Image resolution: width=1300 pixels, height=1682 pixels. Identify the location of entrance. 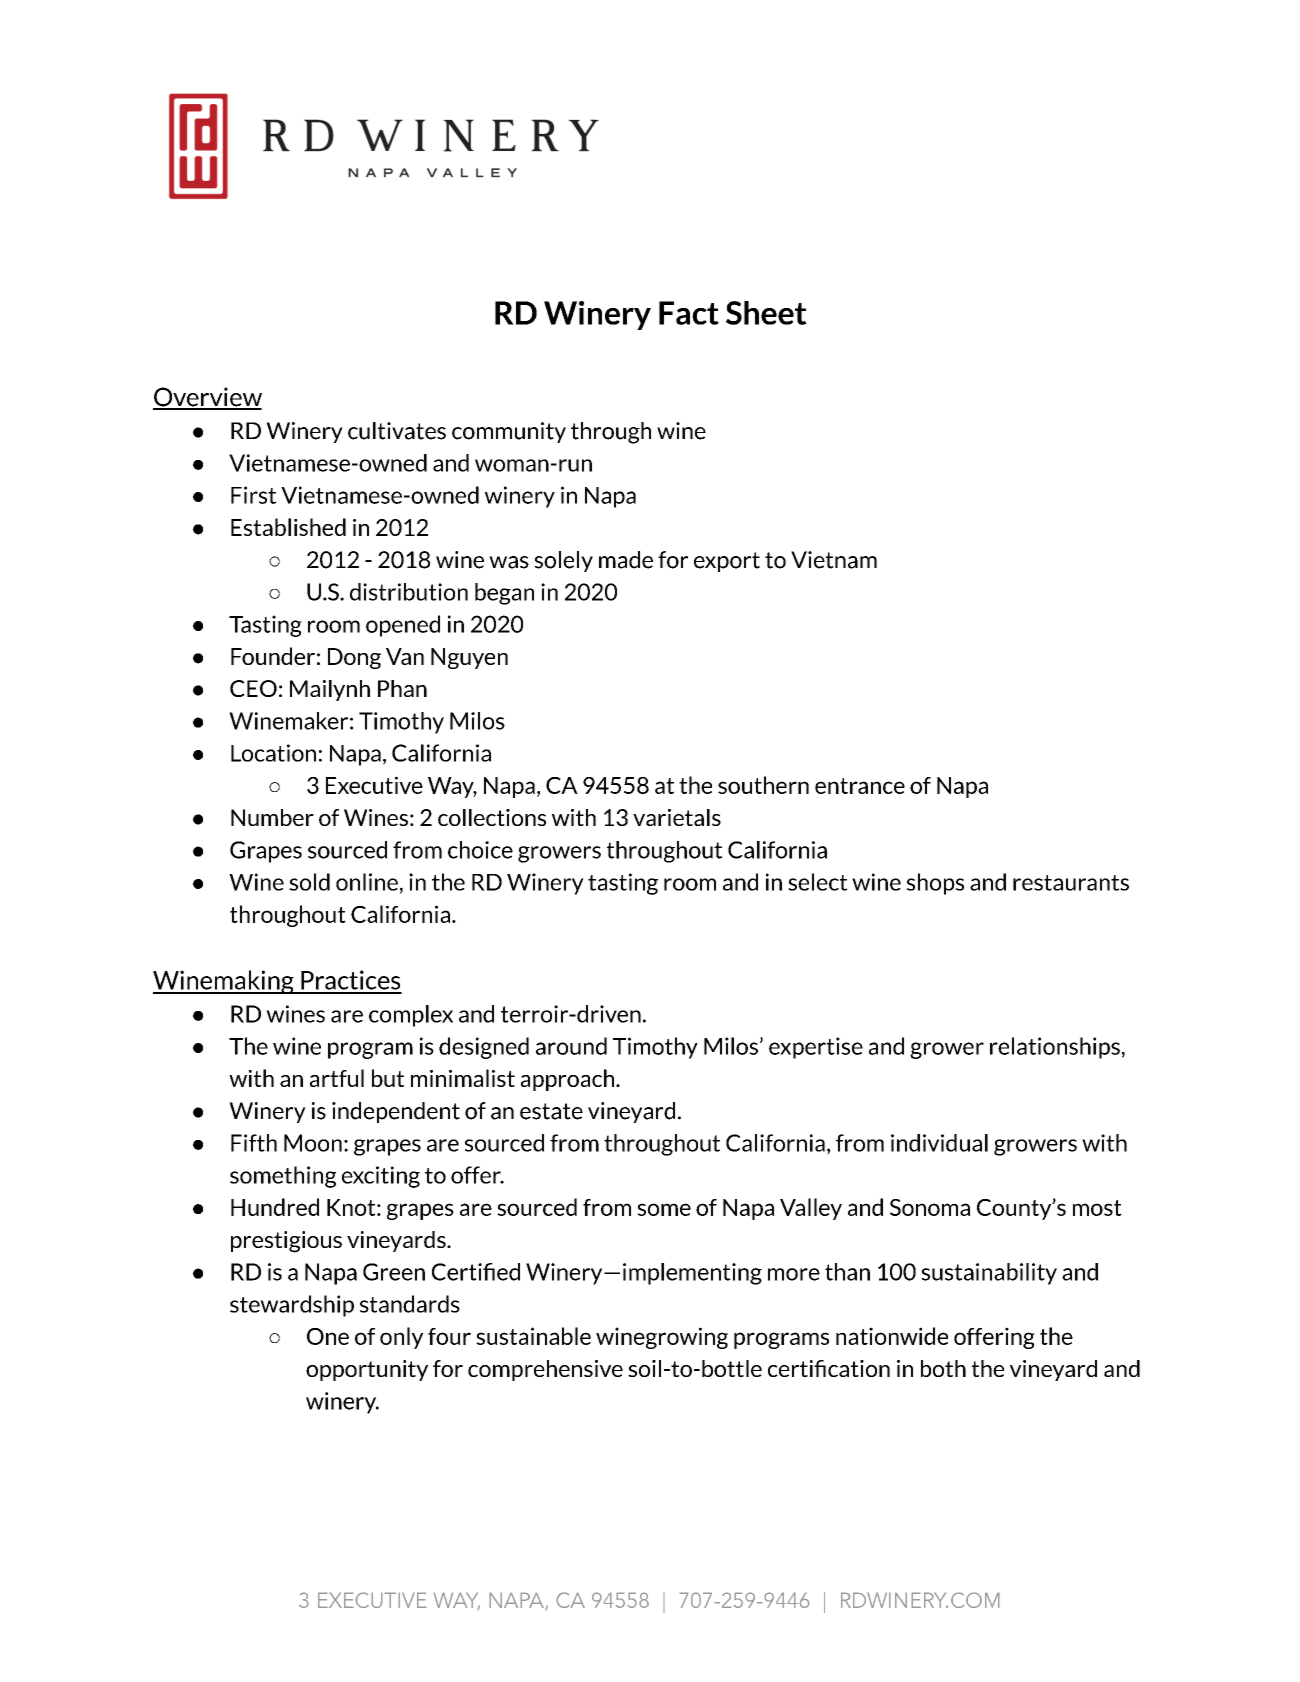
(860, 786).
